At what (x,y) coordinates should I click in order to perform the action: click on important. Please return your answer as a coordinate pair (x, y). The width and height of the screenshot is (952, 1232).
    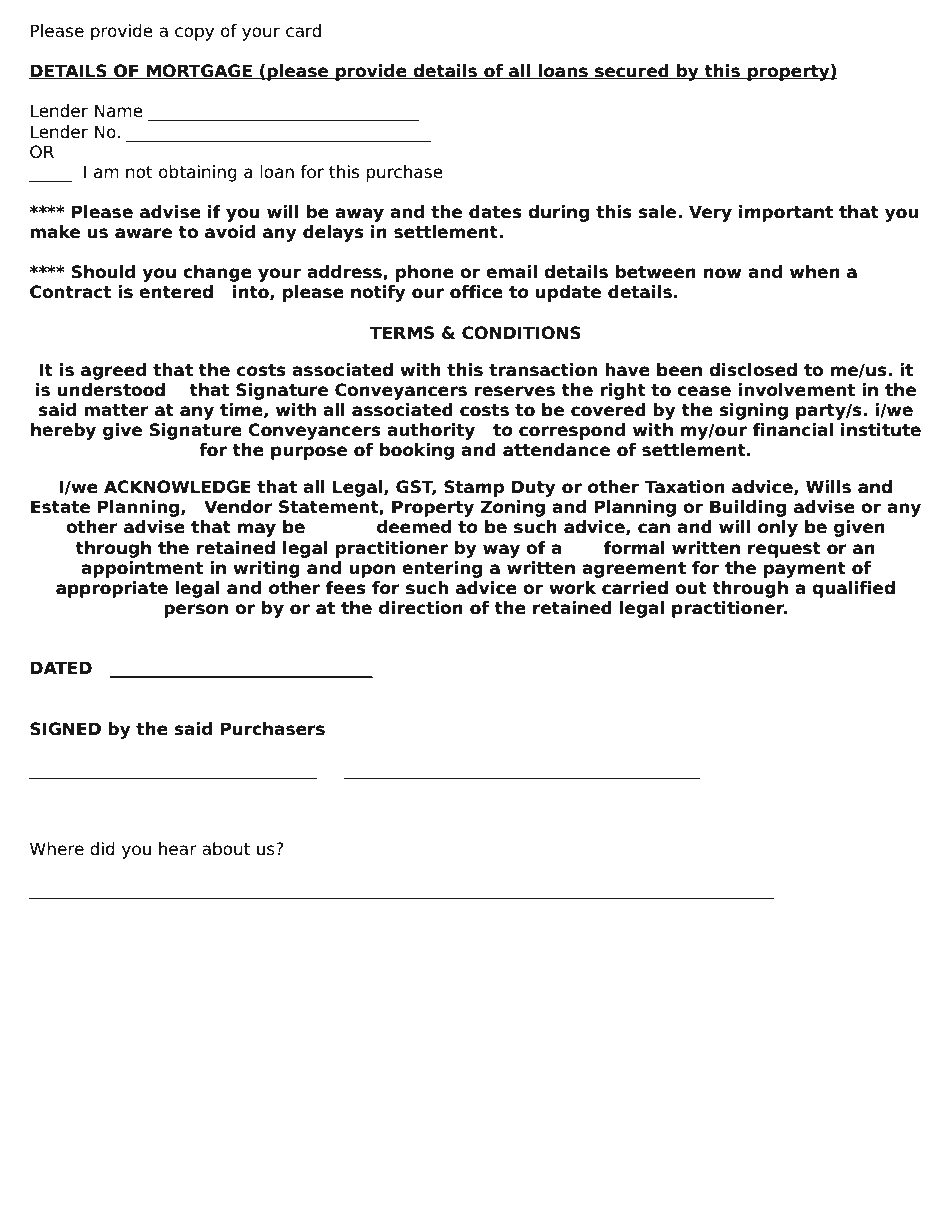
    Looking at the image, I should click on (786, 213).
